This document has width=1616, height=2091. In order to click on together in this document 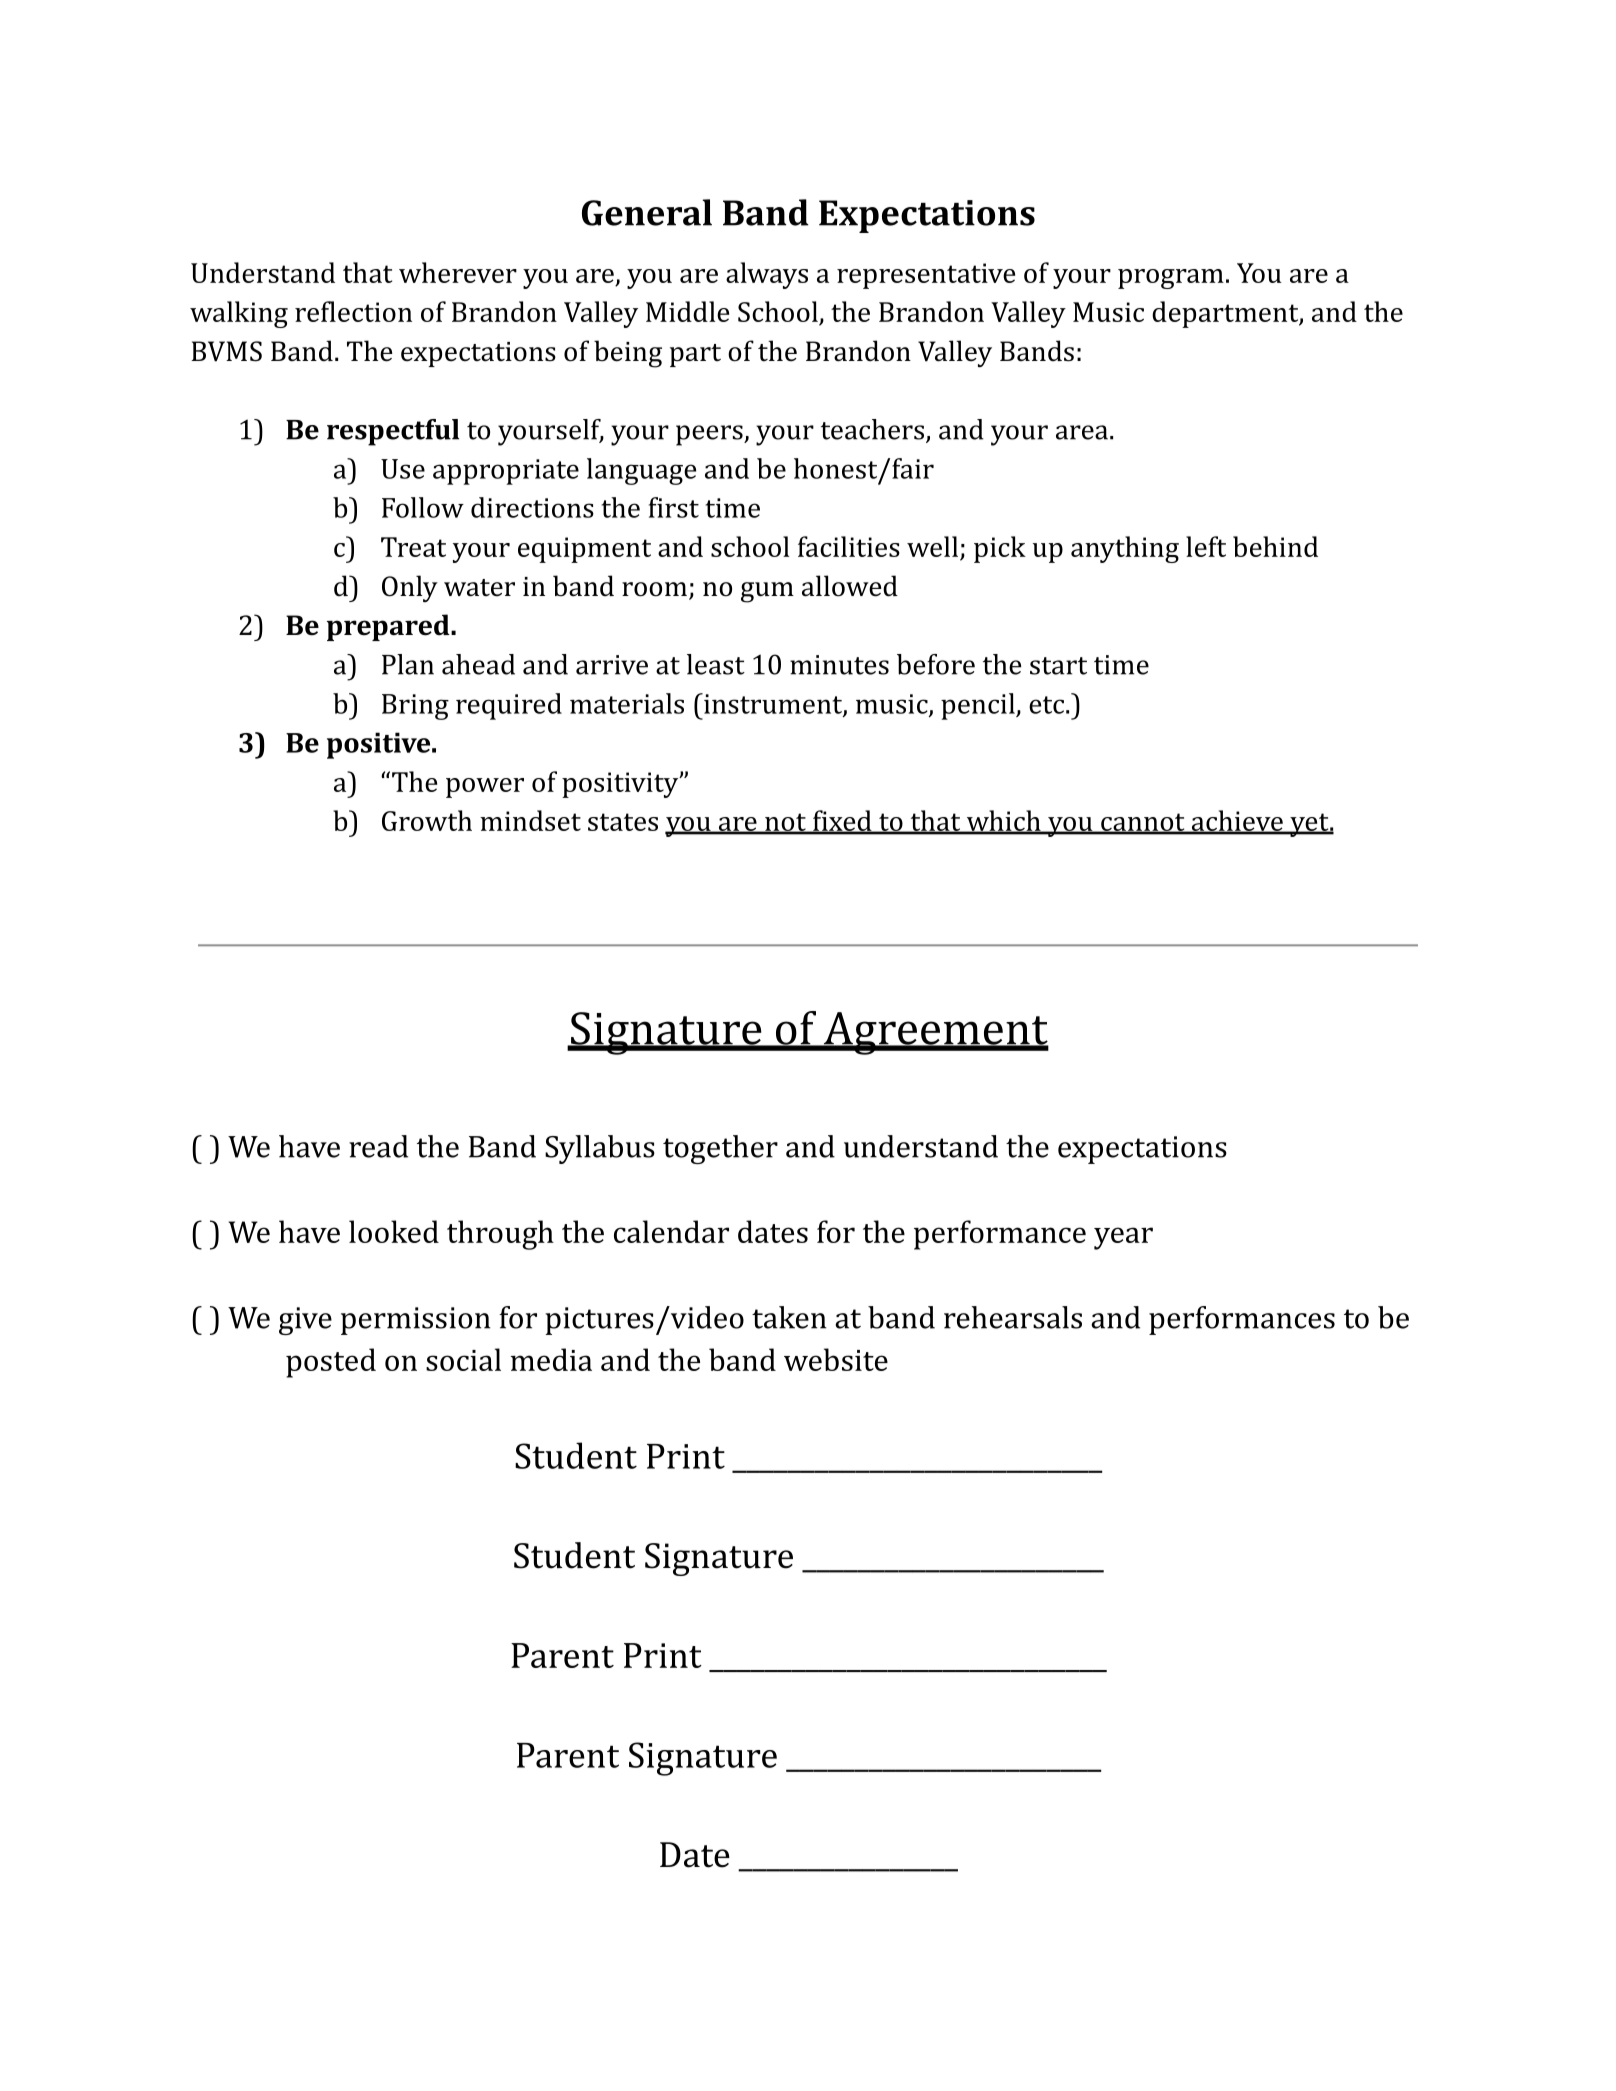, I will do `click(720, 1149)`.
